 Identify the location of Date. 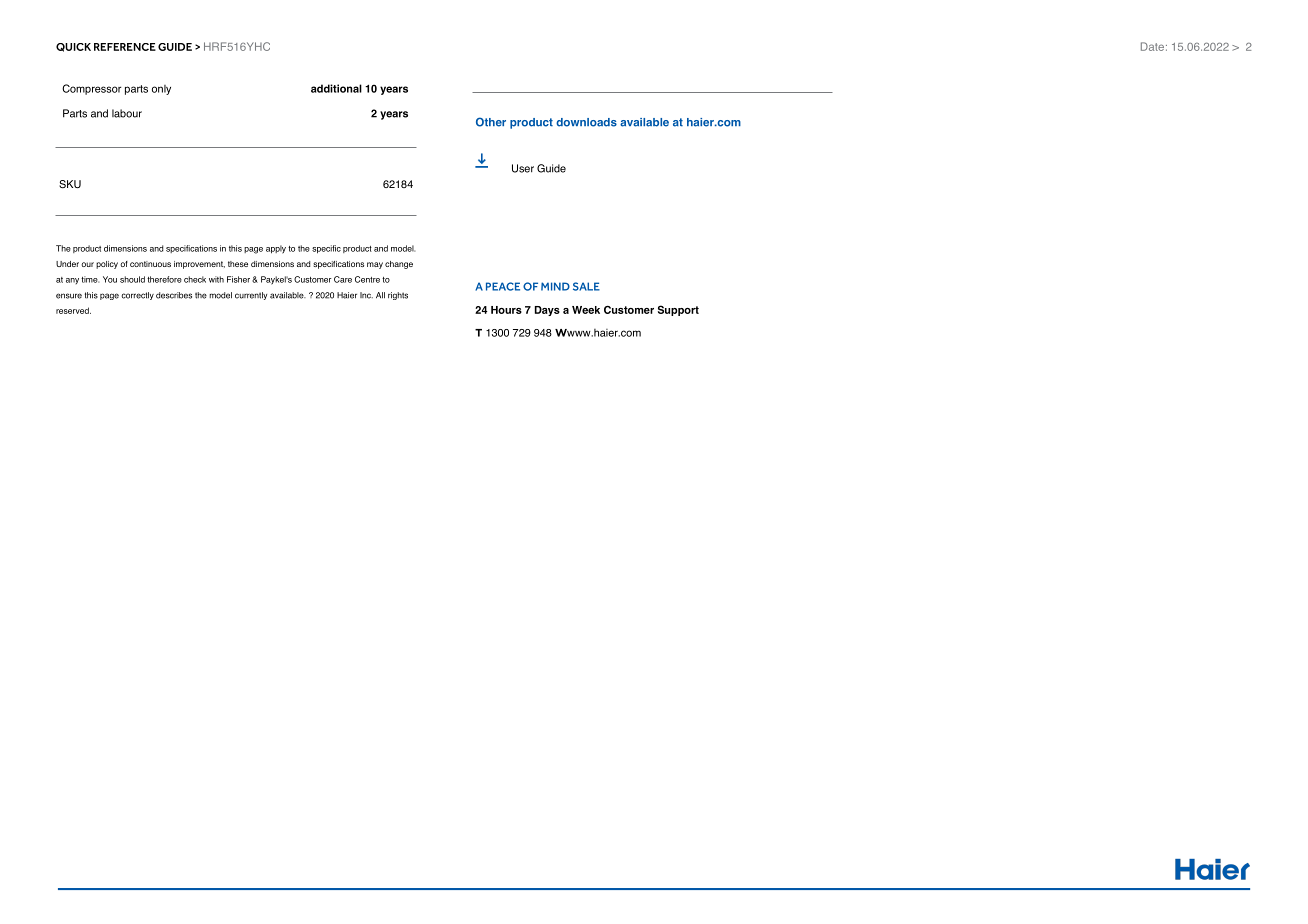
(1152, 46).
